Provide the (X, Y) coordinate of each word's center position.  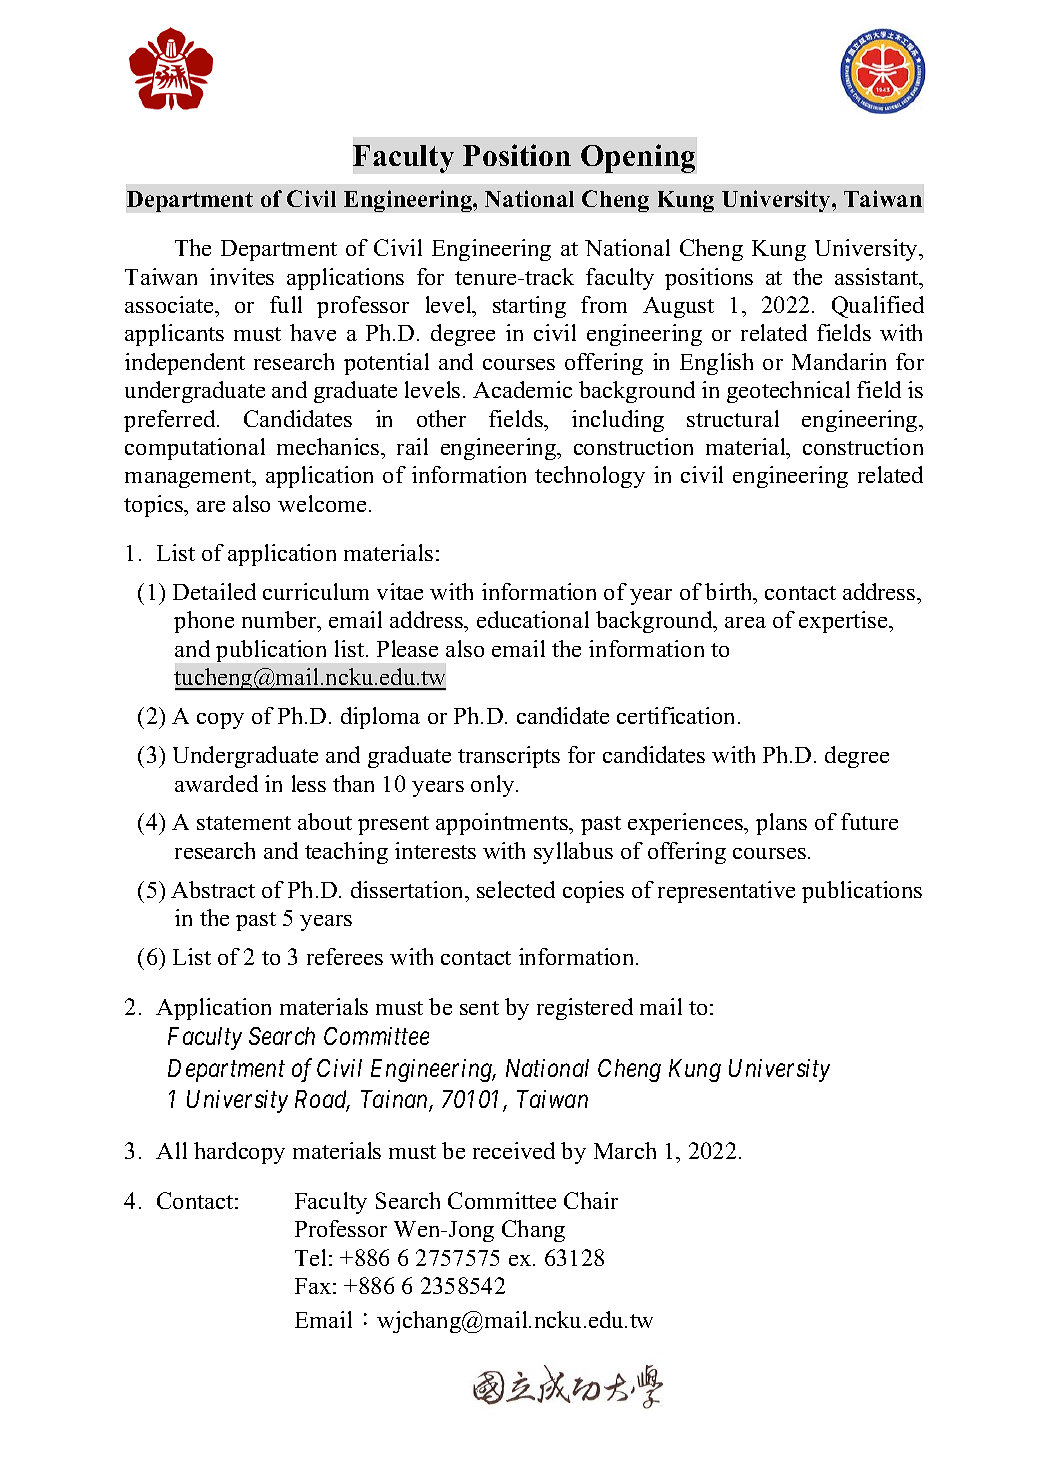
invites (242, 276)
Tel (310, 1257)
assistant (878, 276)
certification (678, 715)
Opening (638, 158)
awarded (216, 783)
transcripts (509, 757)
